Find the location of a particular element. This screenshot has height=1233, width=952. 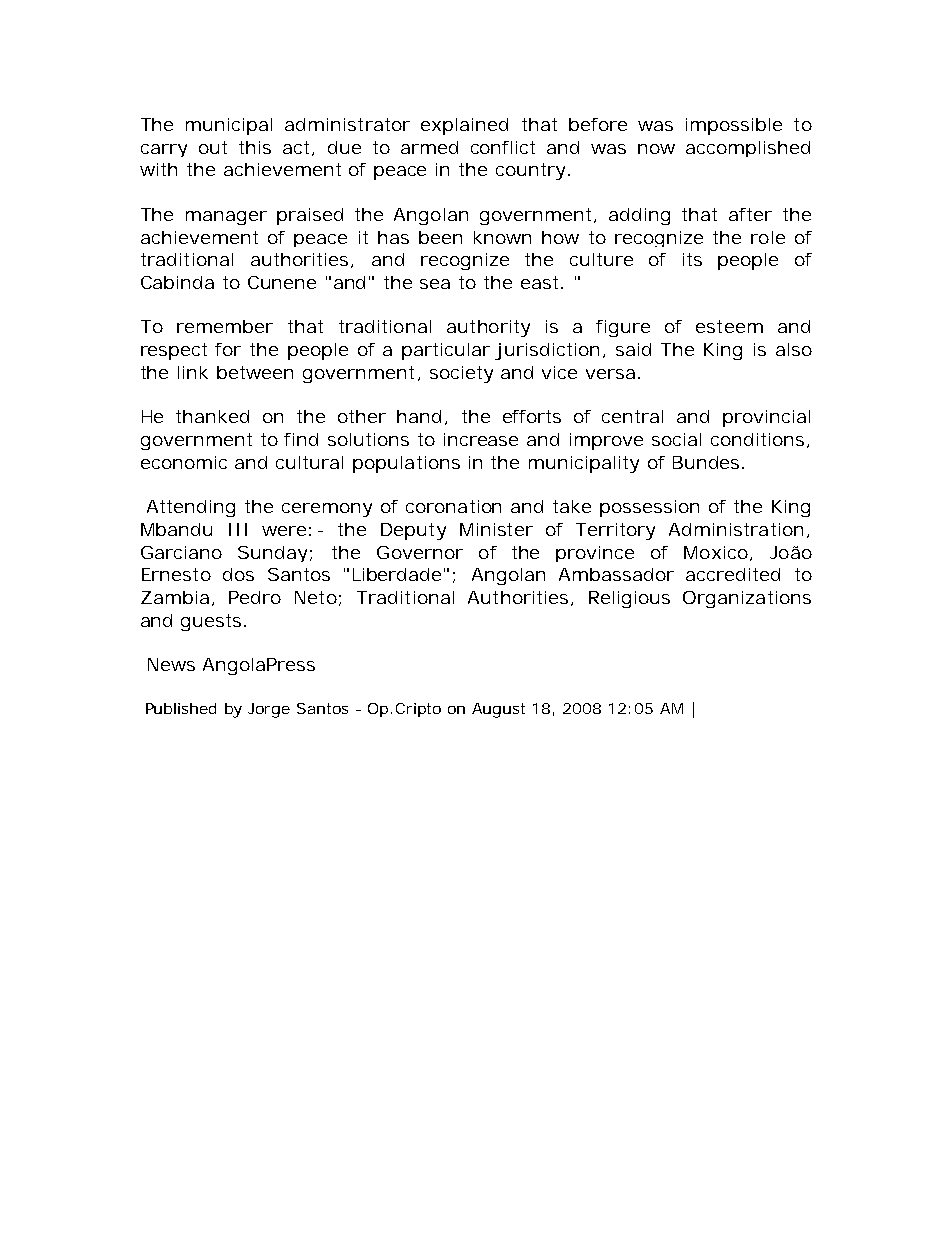

conflict is located at coordinates (503, 147).
